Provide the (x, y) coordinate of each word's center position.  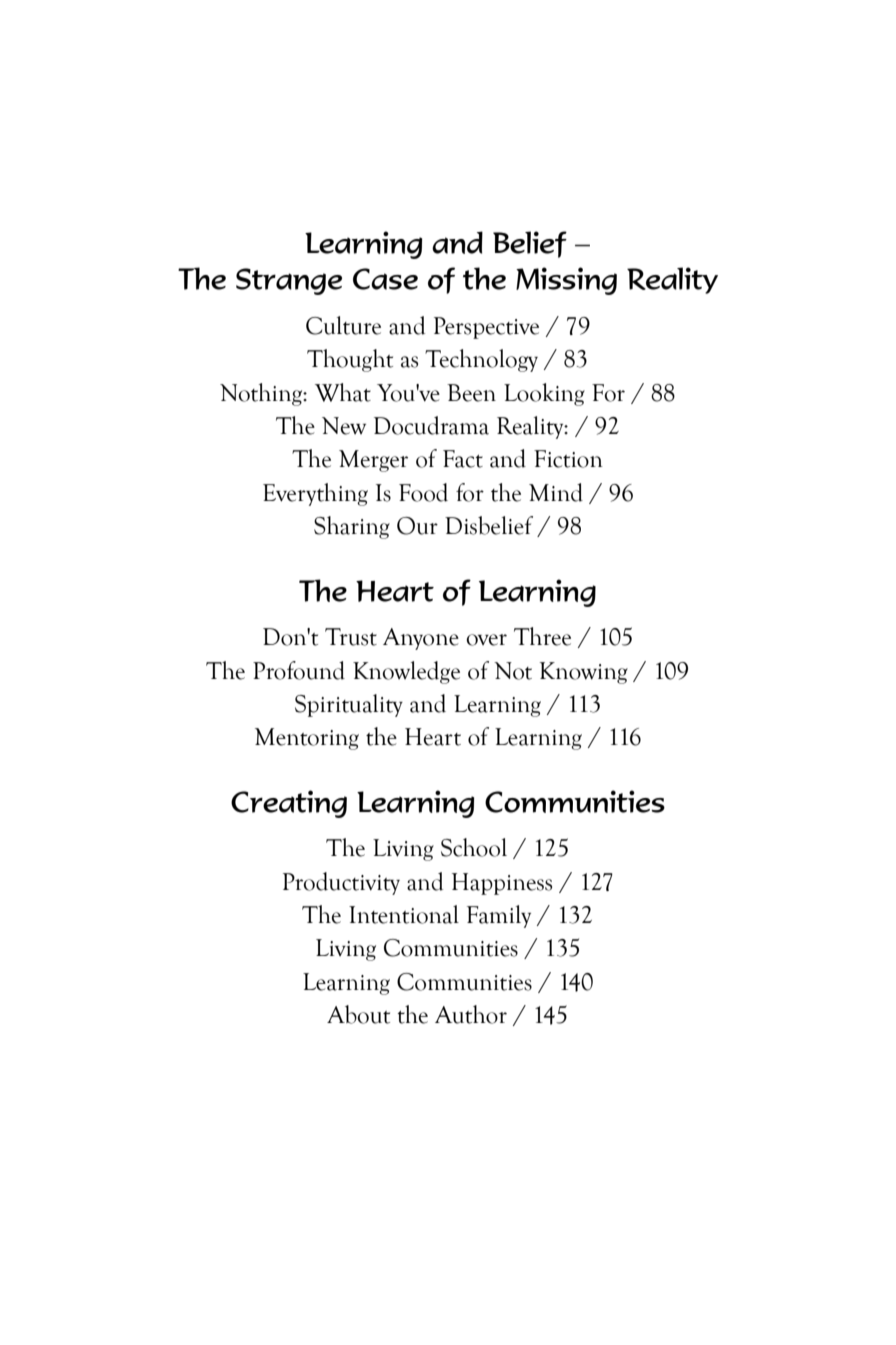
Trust (351, 637)
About (358, 1014)
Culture (343, 325)
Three (542, 636)
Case (385, 279)
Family (499, 916)
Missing (566, 281)
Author (471, 1014)
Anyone (421, 639)
